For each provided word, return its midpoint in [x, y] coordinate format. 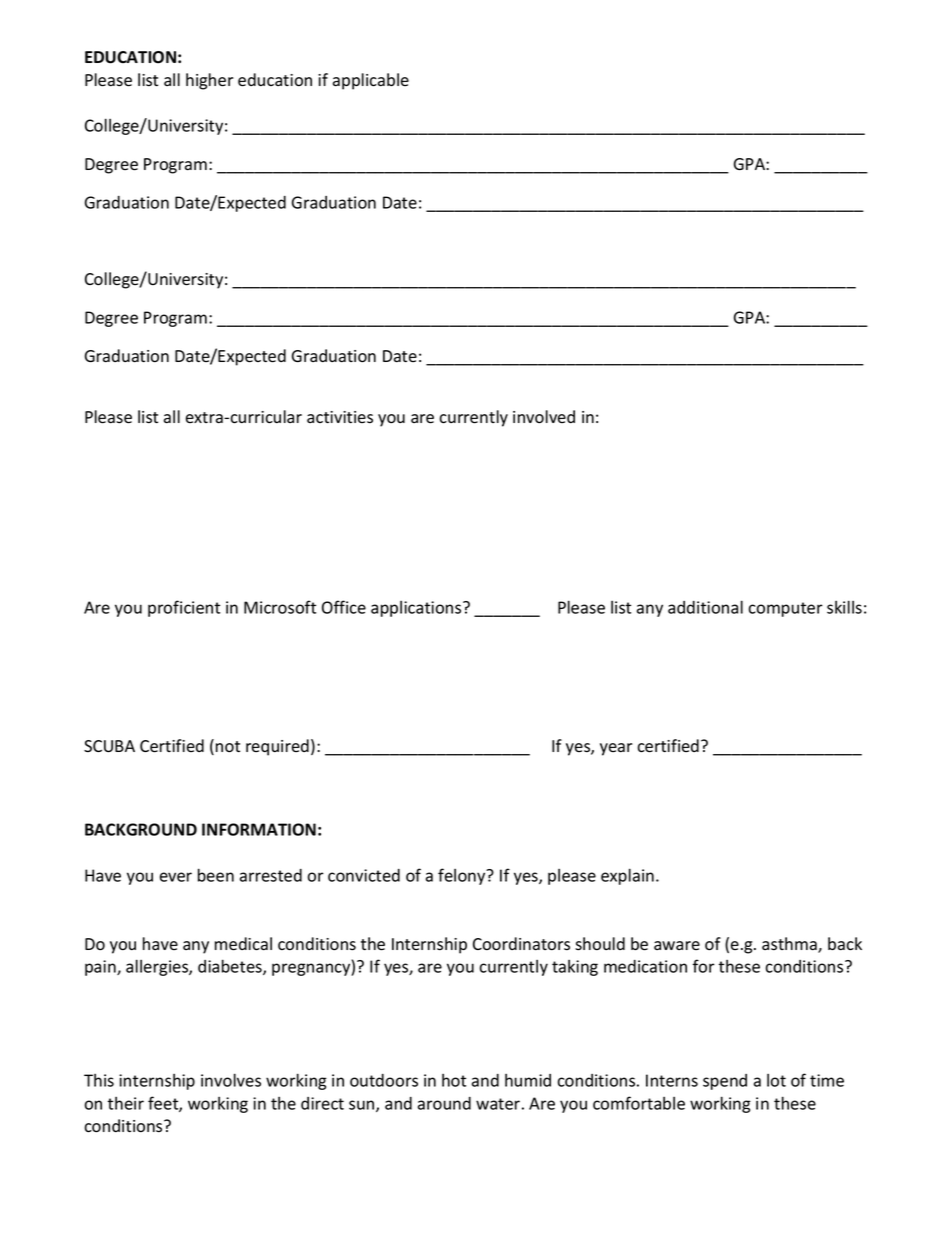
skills [844, 607]
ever [176, 877]
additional [705, 607]
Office [344, 607]
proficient [184, 608]
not [228, 747]
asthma [790, 945]
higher [209, 81]
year [616, 749]
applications [417, 609]
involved [544, 417]
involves [231, 1080]
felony [463, 876]
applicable [371, 81]
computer [785, 609]
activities [340, 417]
